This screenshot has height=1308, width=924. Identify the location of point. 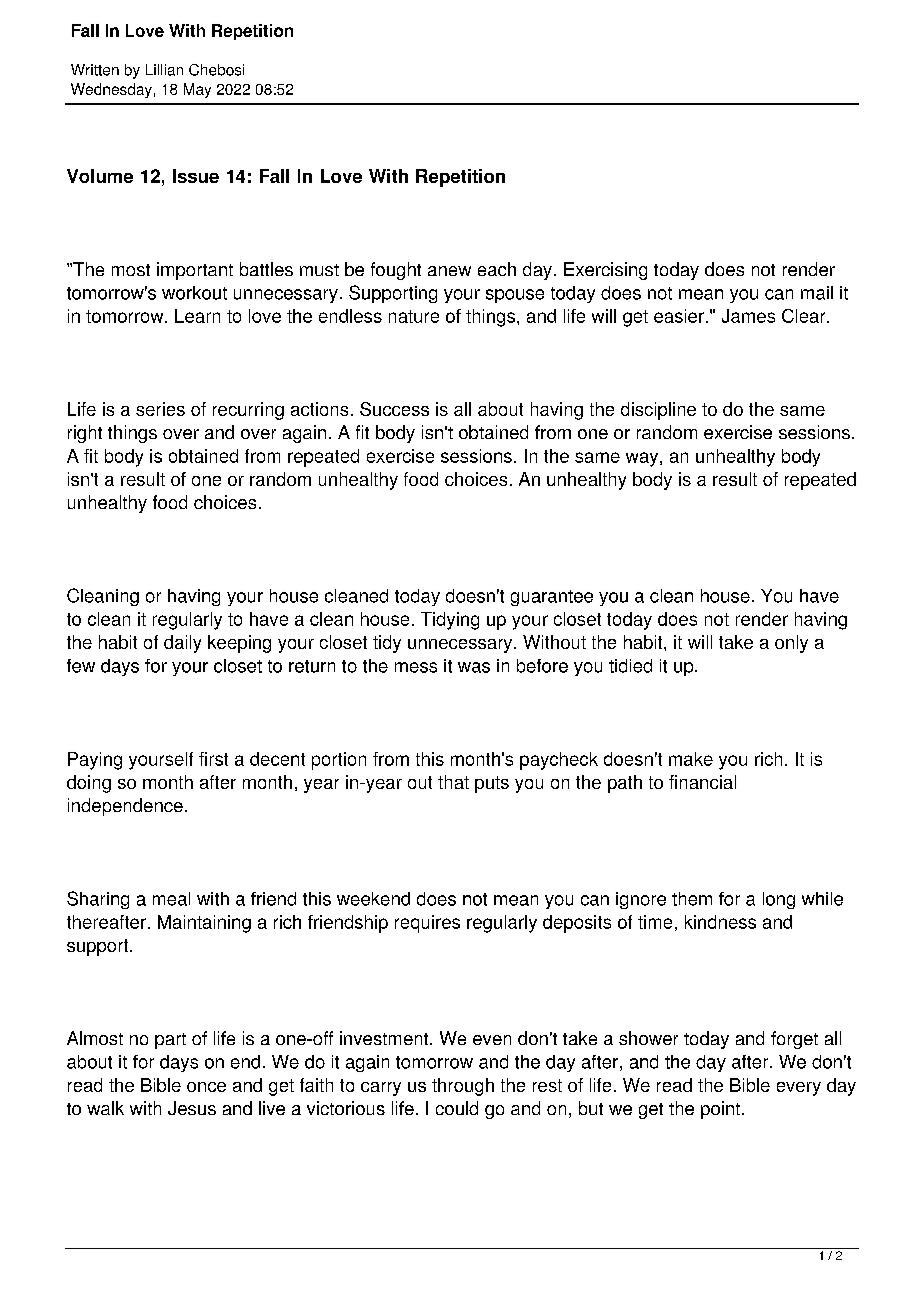
(720, 1110).
